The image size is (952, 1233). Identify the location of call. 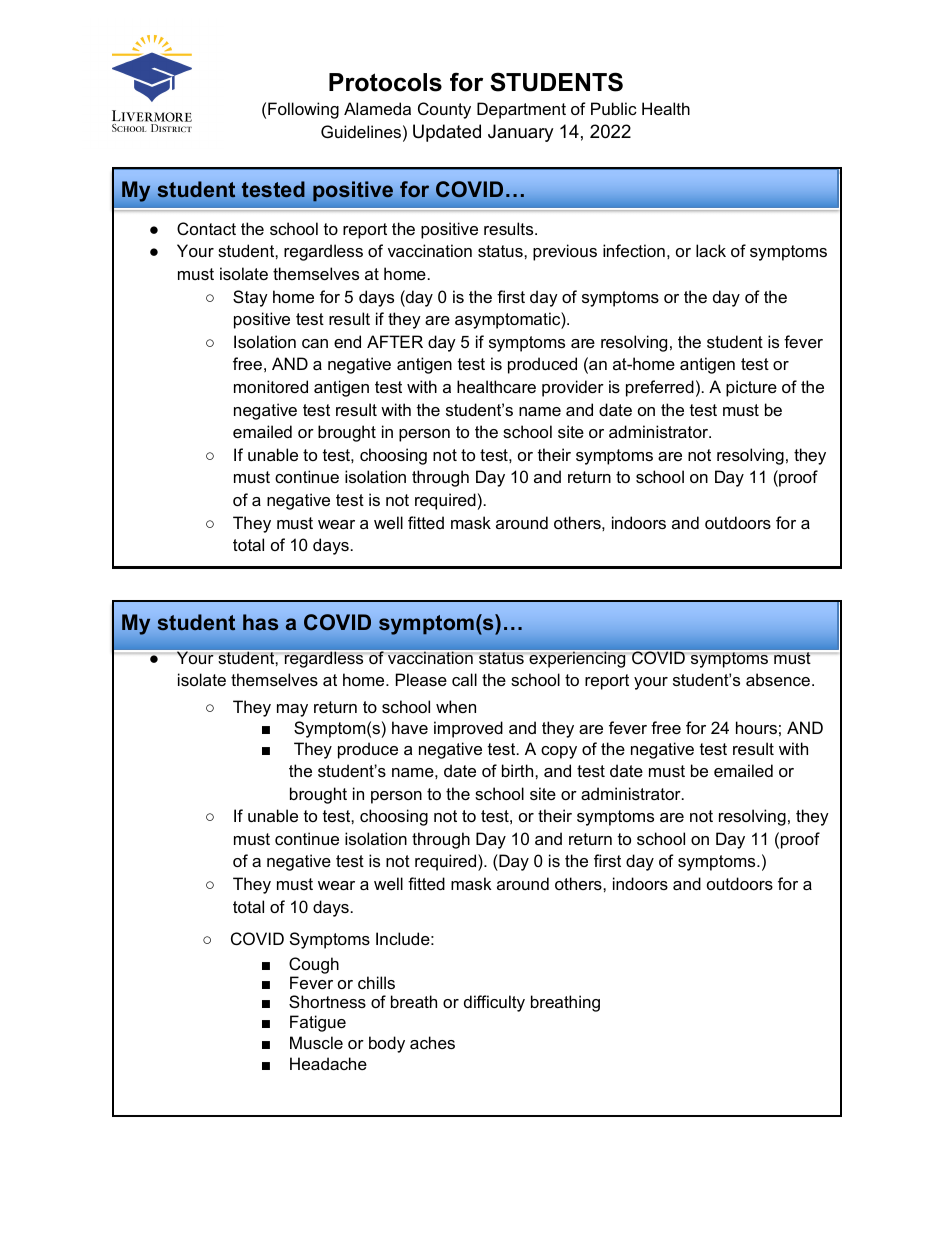
(464, 679).
